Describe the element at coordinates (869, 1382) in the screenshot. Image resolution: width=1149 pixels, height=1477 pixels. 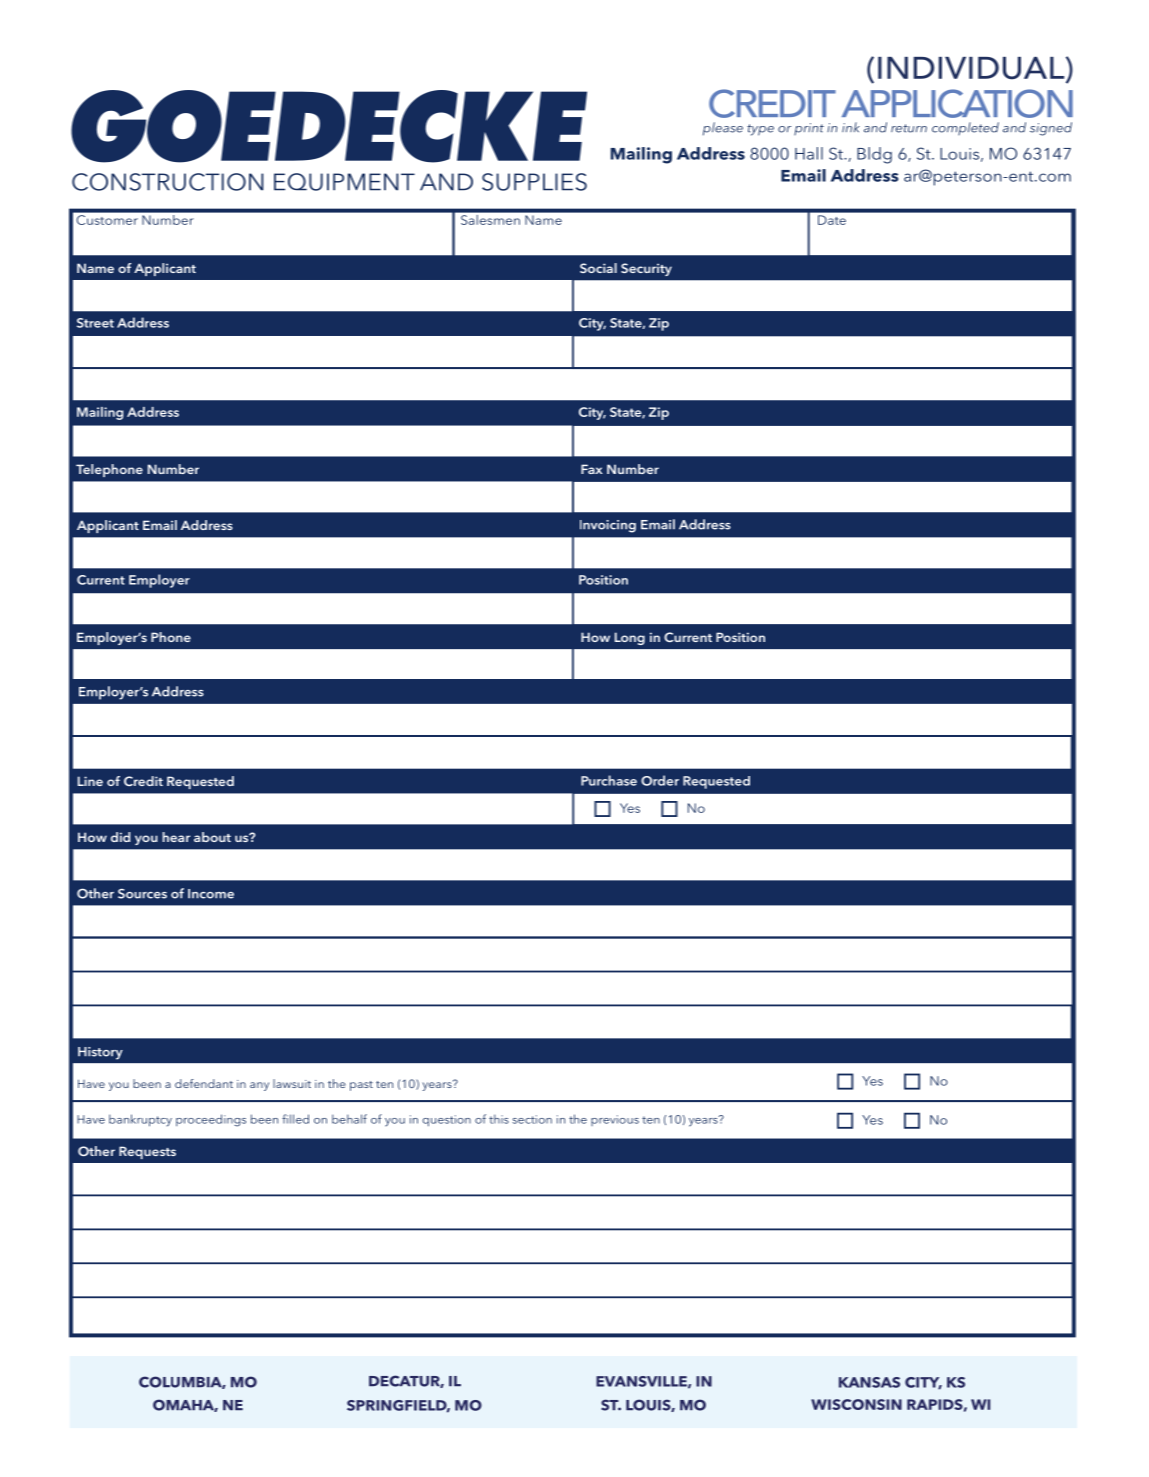
I see `KANSAS` at that location.
